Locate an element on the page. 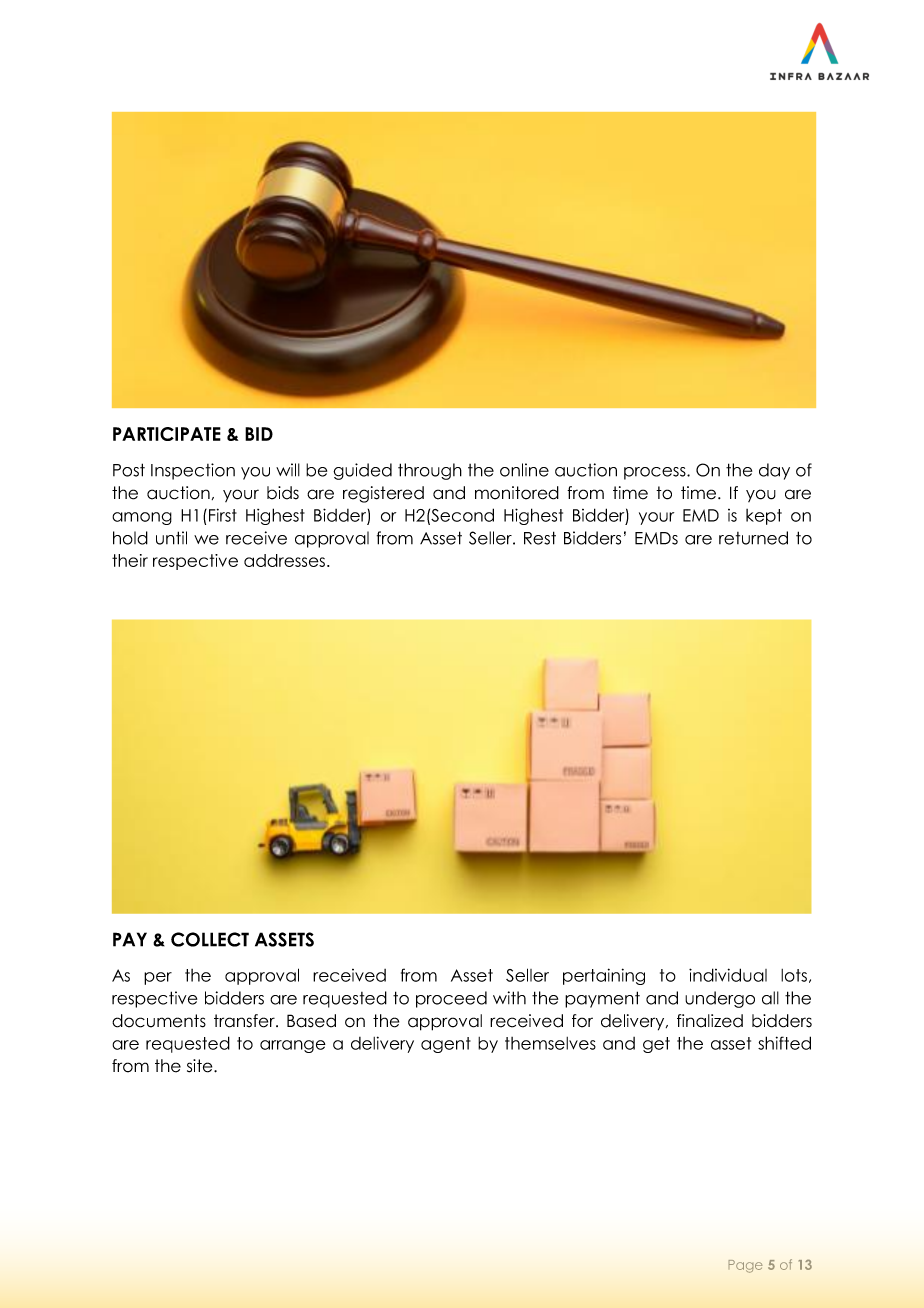  COLLECT is located at coordinates (210, 939).
